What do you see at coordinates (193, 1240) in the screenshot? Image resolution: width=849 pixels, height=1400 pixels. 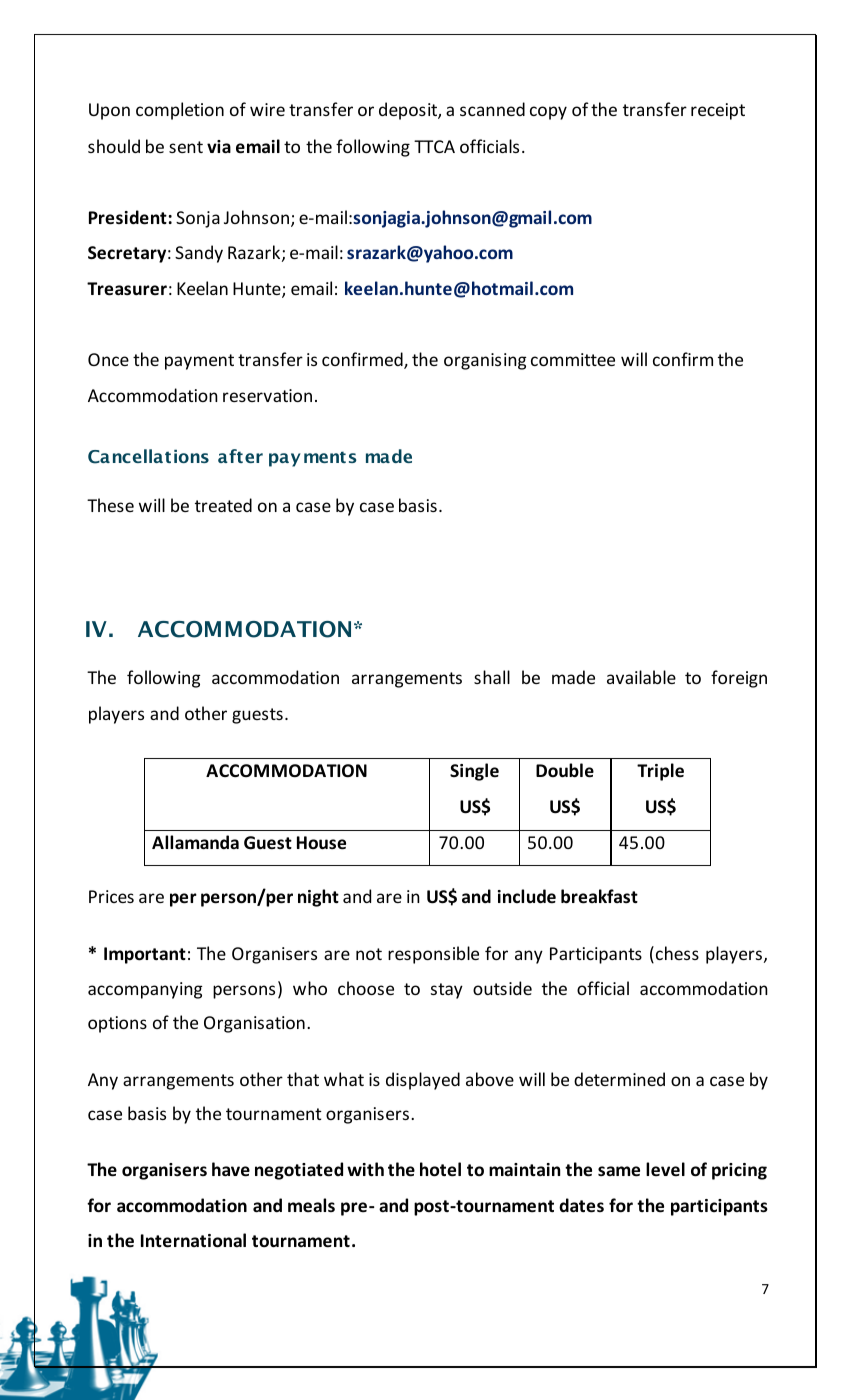 I see `International` at bounding box center [193, 1240].
